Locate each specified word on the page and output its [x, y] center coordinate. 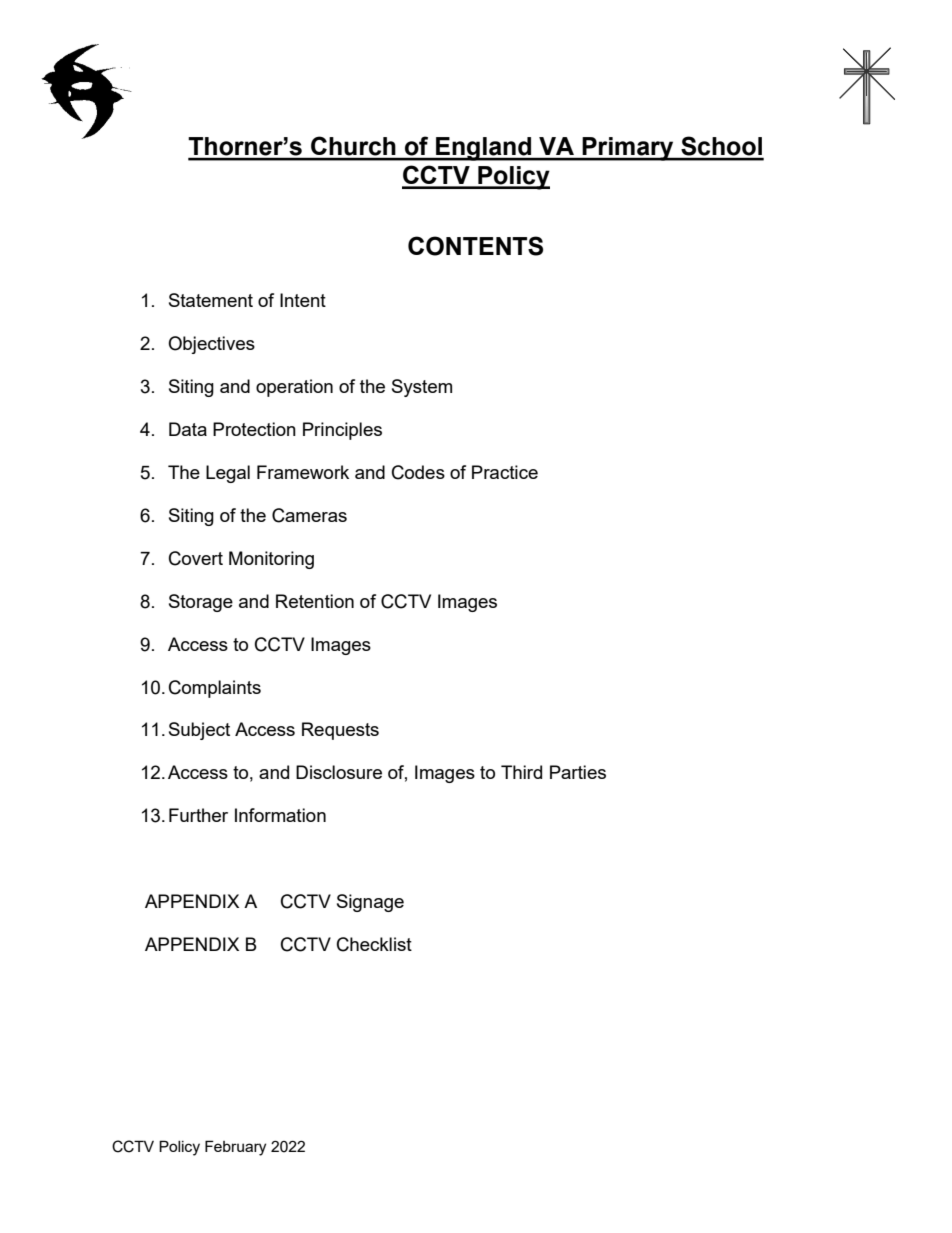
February [235, 1148]
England [484, 149]
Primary [628, 149]
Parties [578, 772]
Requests [340, 731]
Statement [211, 300]
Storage [201, 603]
